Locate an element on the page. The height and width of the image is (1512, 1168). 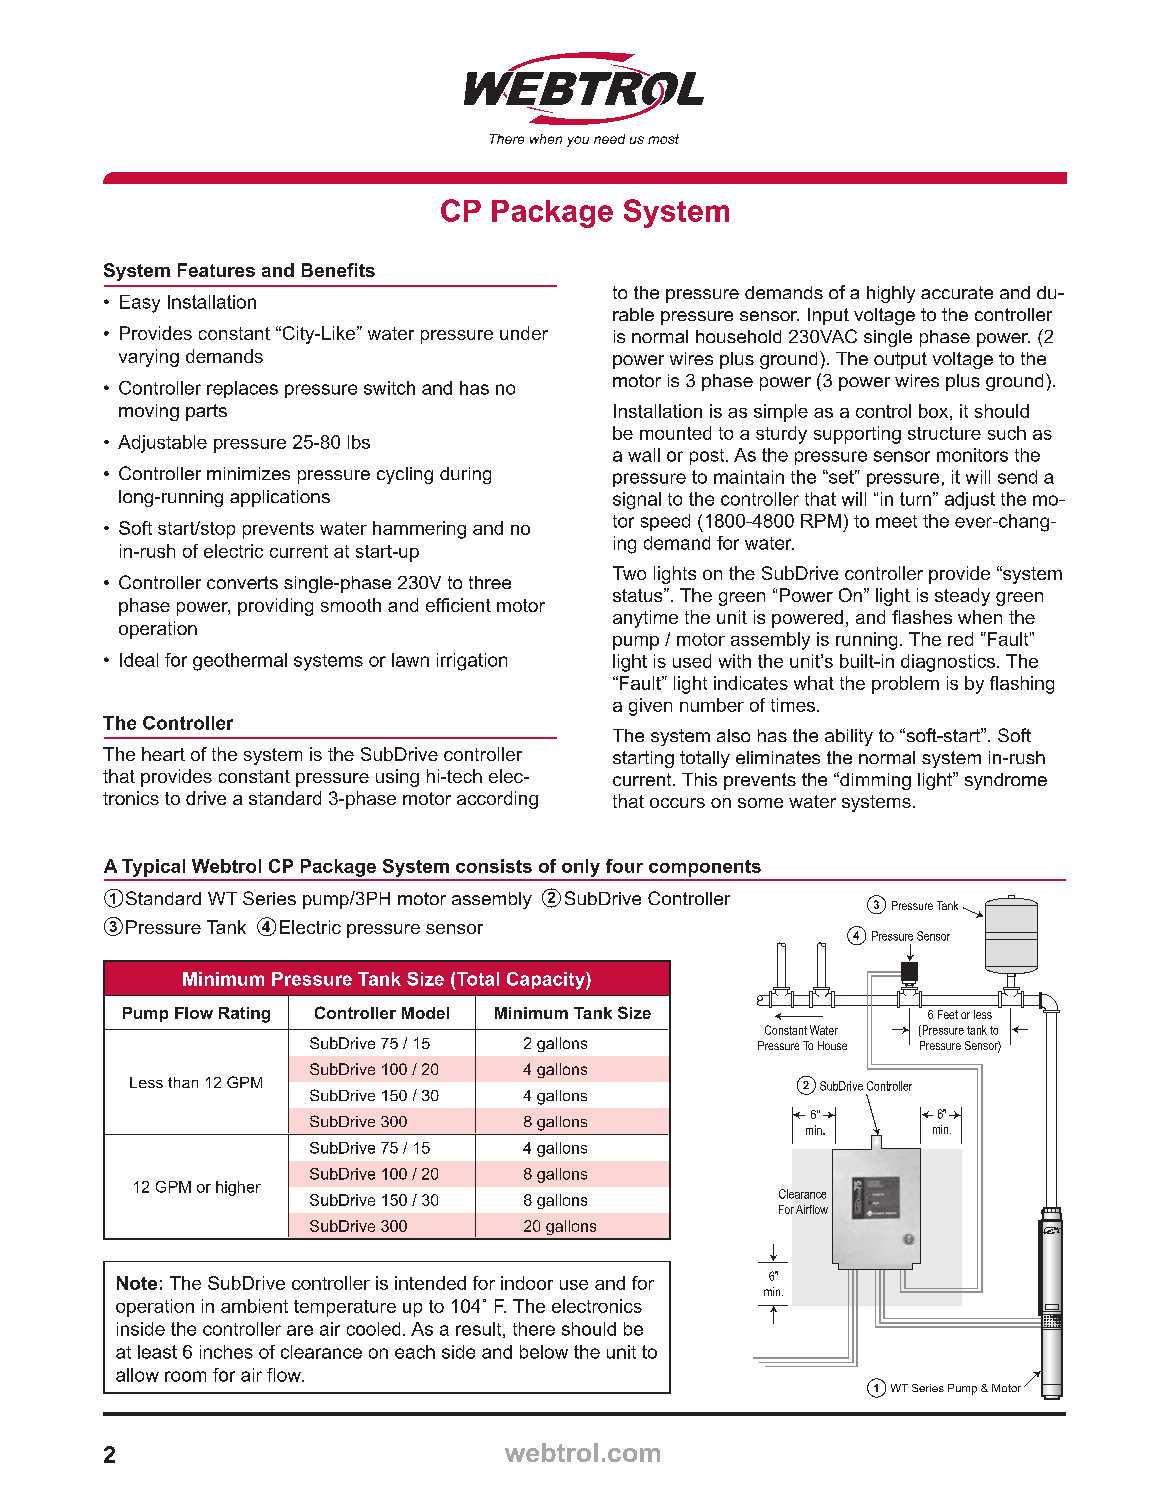
indoor is located at coordinates (527, 1283).
